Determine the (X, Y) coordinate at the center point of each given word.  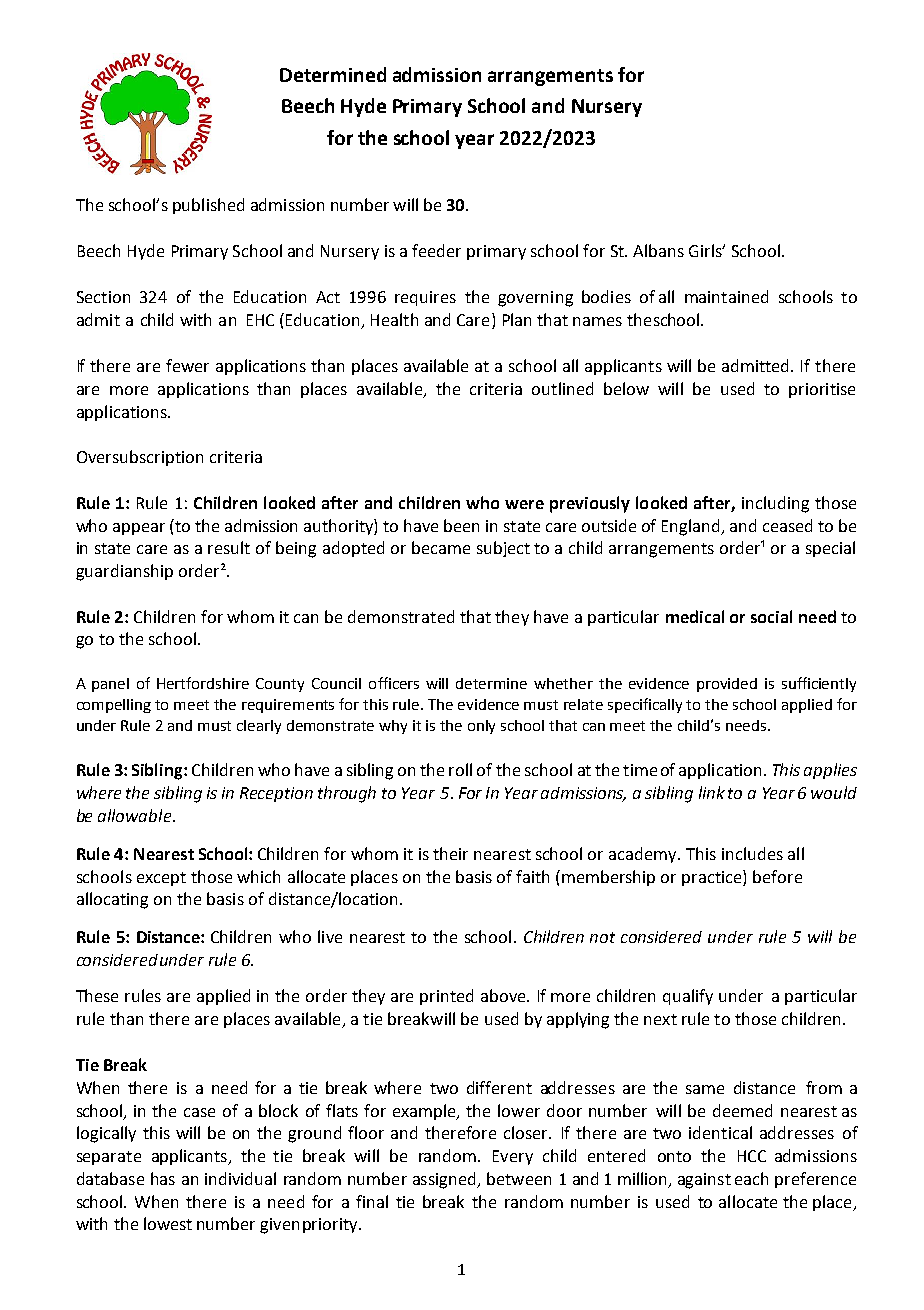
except (161, 879)
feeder (436, 250)
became (441, 547)
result (229, 547)
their (450, 853)
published (208, 206)
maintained (726, 296)
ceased (787, 525)
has (163, 1178)
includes (752, 853)
